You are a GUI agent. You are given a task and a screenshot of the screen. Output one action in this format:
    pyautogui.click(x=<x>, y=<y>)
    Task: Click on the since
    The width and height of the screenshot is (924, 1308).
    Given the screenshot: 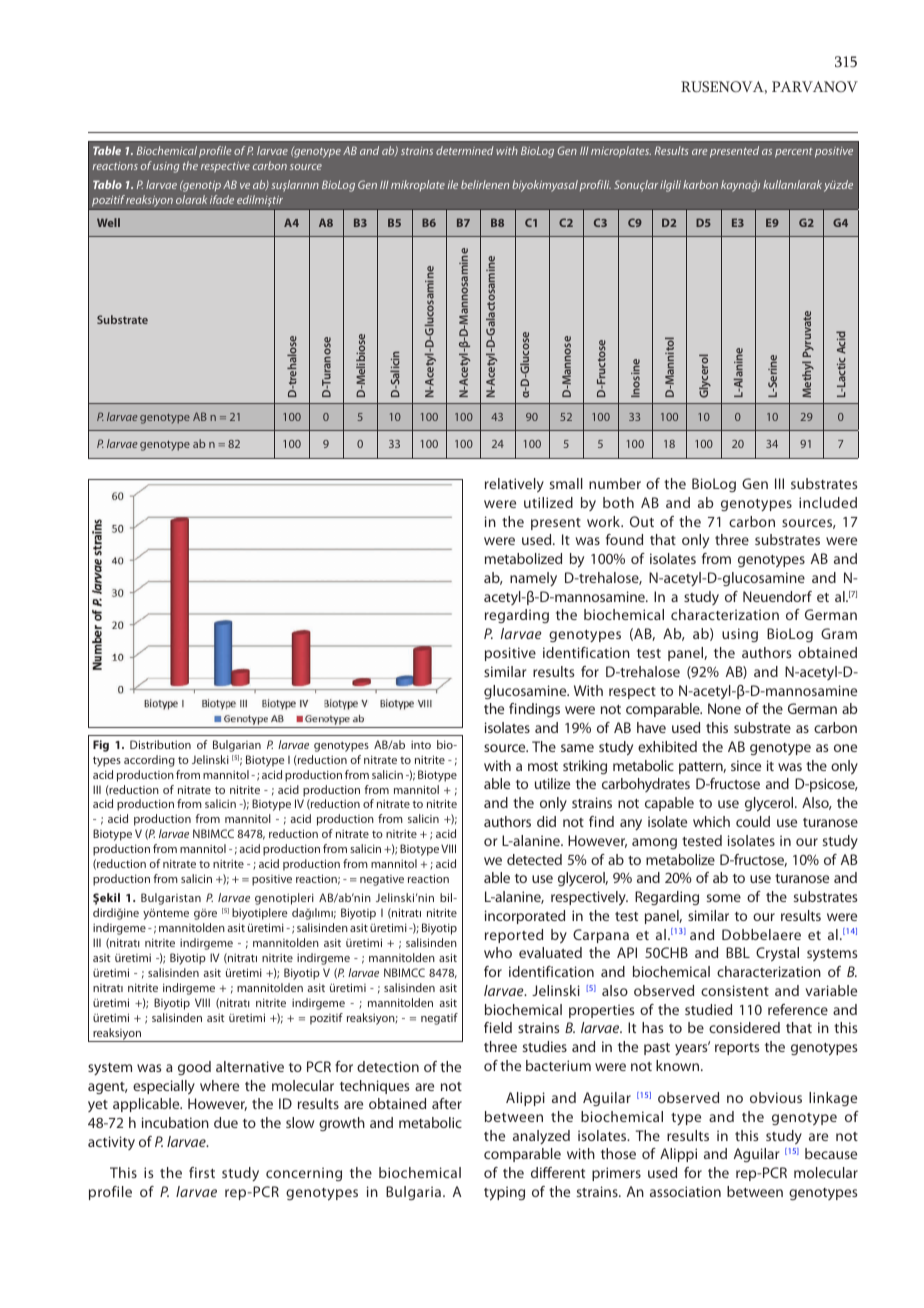 What is the action you would take?
    pyautogui.click(x=746, y=765)
